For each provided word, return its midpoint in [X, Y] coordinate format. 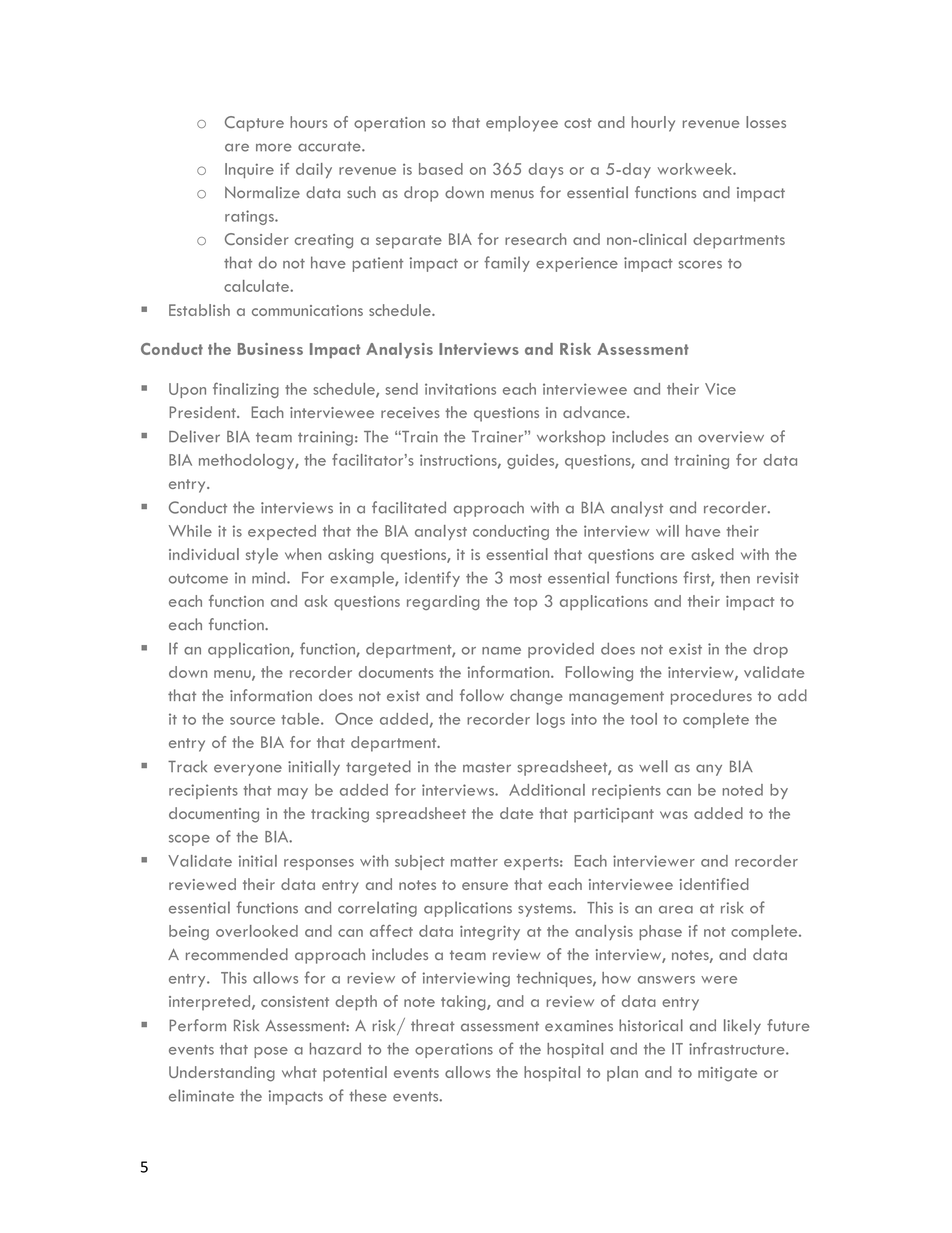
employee [522, 124]
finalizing [246, 390]
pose [271, 1052]
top [525, 603]
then [735, 577]
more [274, 147]
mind [270, 577]
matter [474, 862]
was [674, 815]
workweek [696, 169]
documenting [214, 815]
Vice [720, 389]
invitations [460, 389]
